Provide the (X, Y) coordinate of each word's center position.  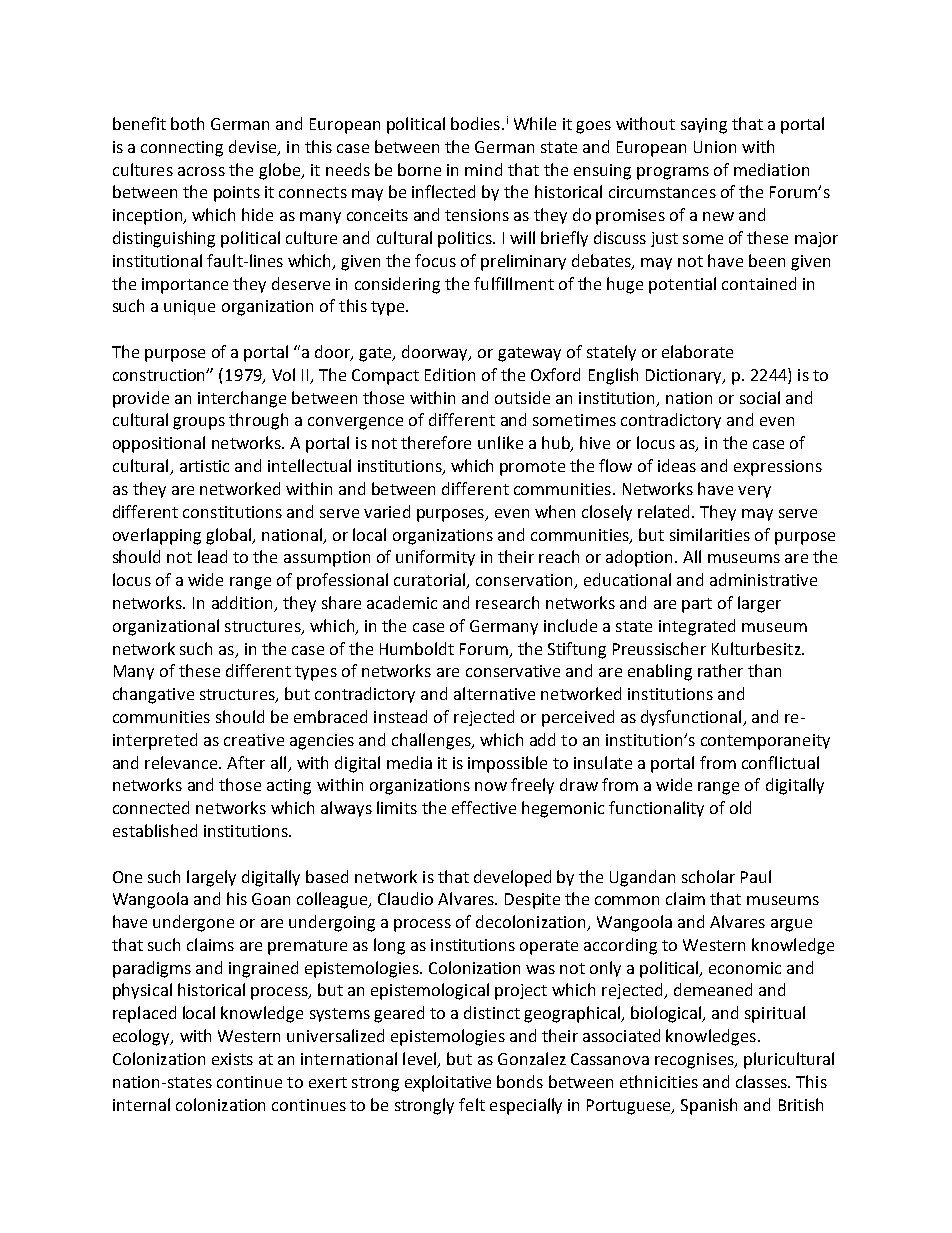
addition (243, 604)
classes (762, 1081)
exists (232, 1059)
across (201, 171)
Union (715, 147)
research (507, 602)
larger (759, 604)
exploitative (448, 1083)
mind (483, 169)
